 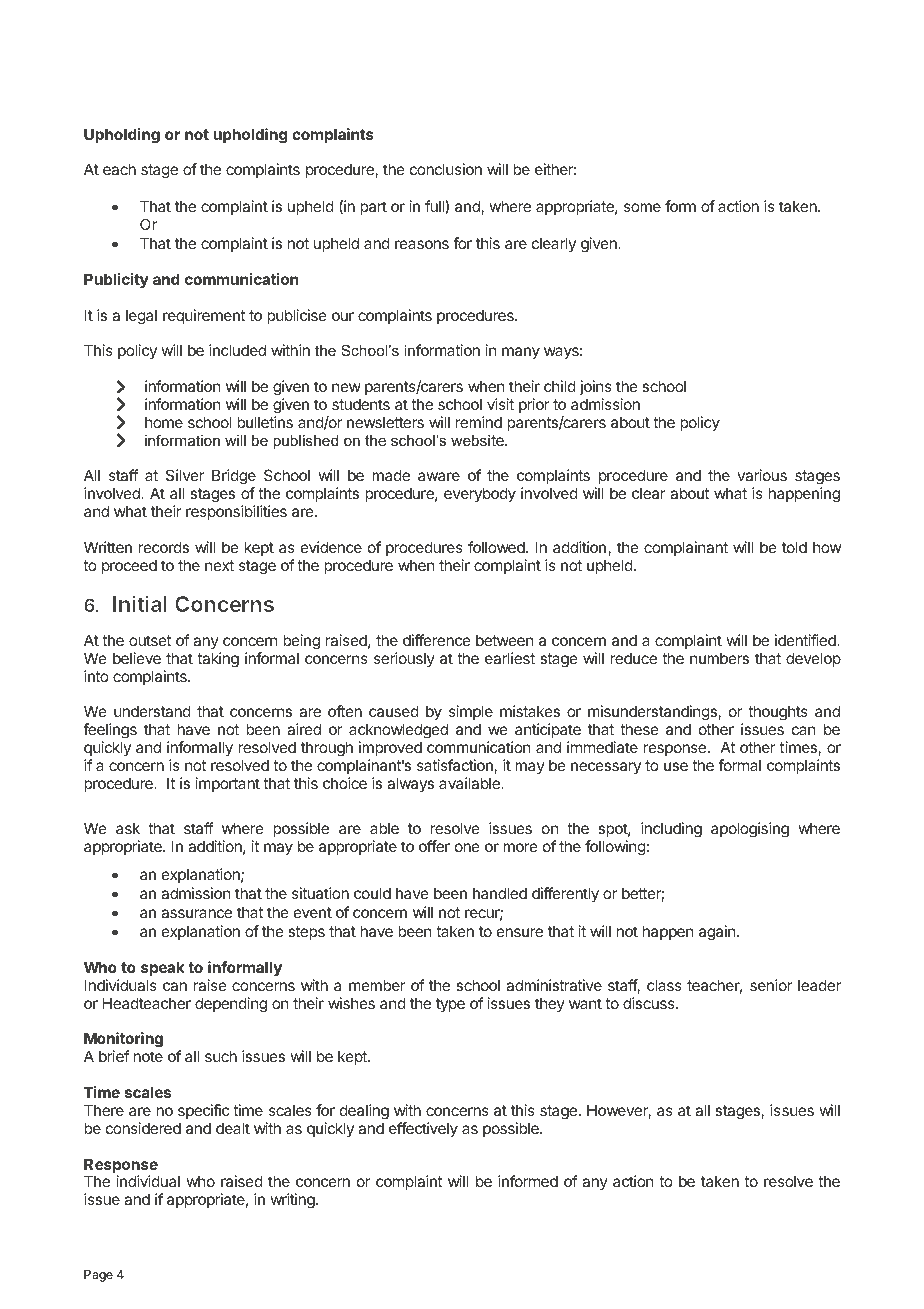 I want to click on told, so click(x=794, y=547).
